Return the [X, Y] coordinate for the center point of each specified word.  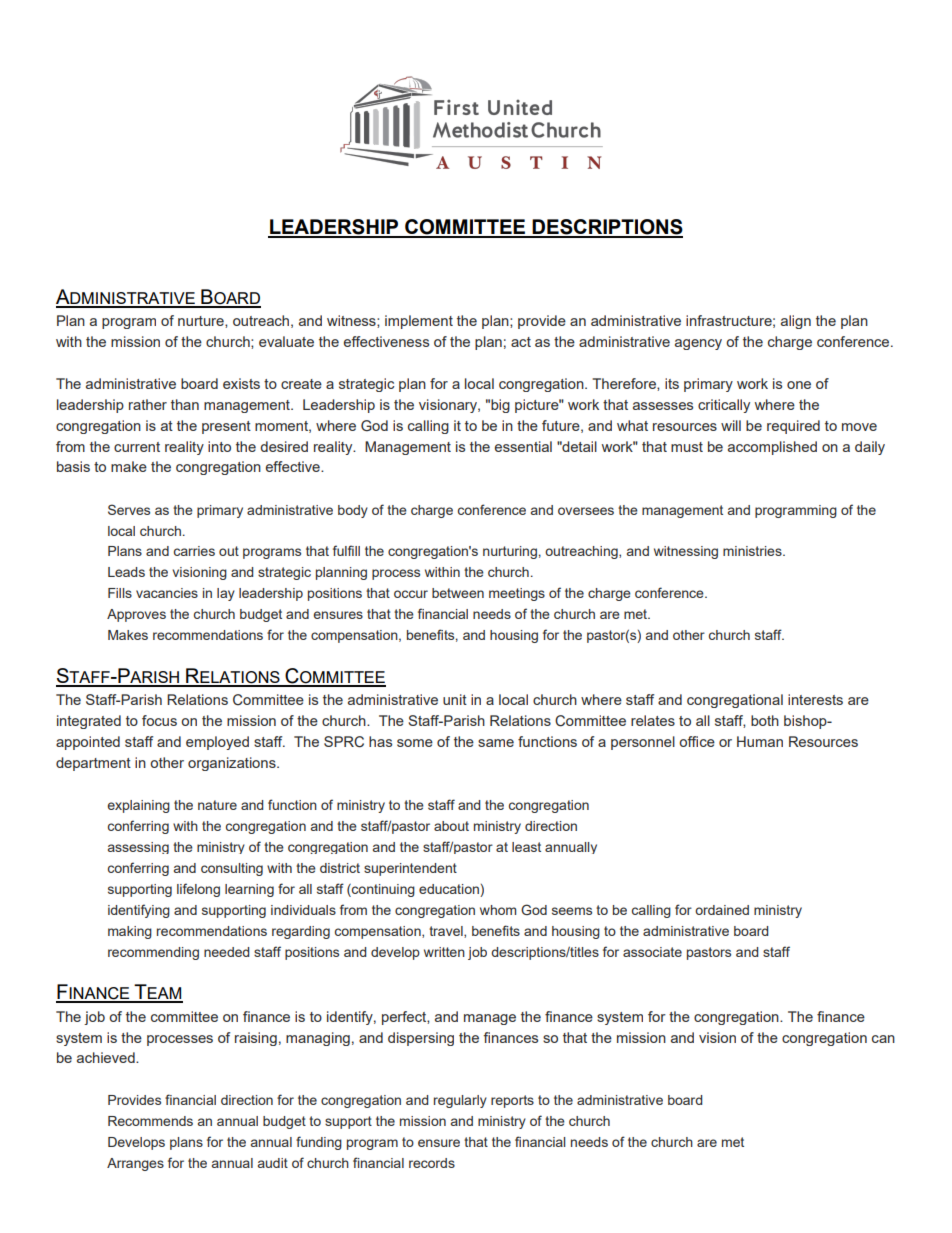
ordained [722, 910]
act [521, 342]
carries [194, 551]
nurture [202, 322]
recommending [153, 953]
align [796, 322]
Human [760, 741]
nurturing [510, 552]
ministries [753, 551]
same [496, 743]
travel [447, 932]
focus [159, 720]
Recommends [150, 1121]
